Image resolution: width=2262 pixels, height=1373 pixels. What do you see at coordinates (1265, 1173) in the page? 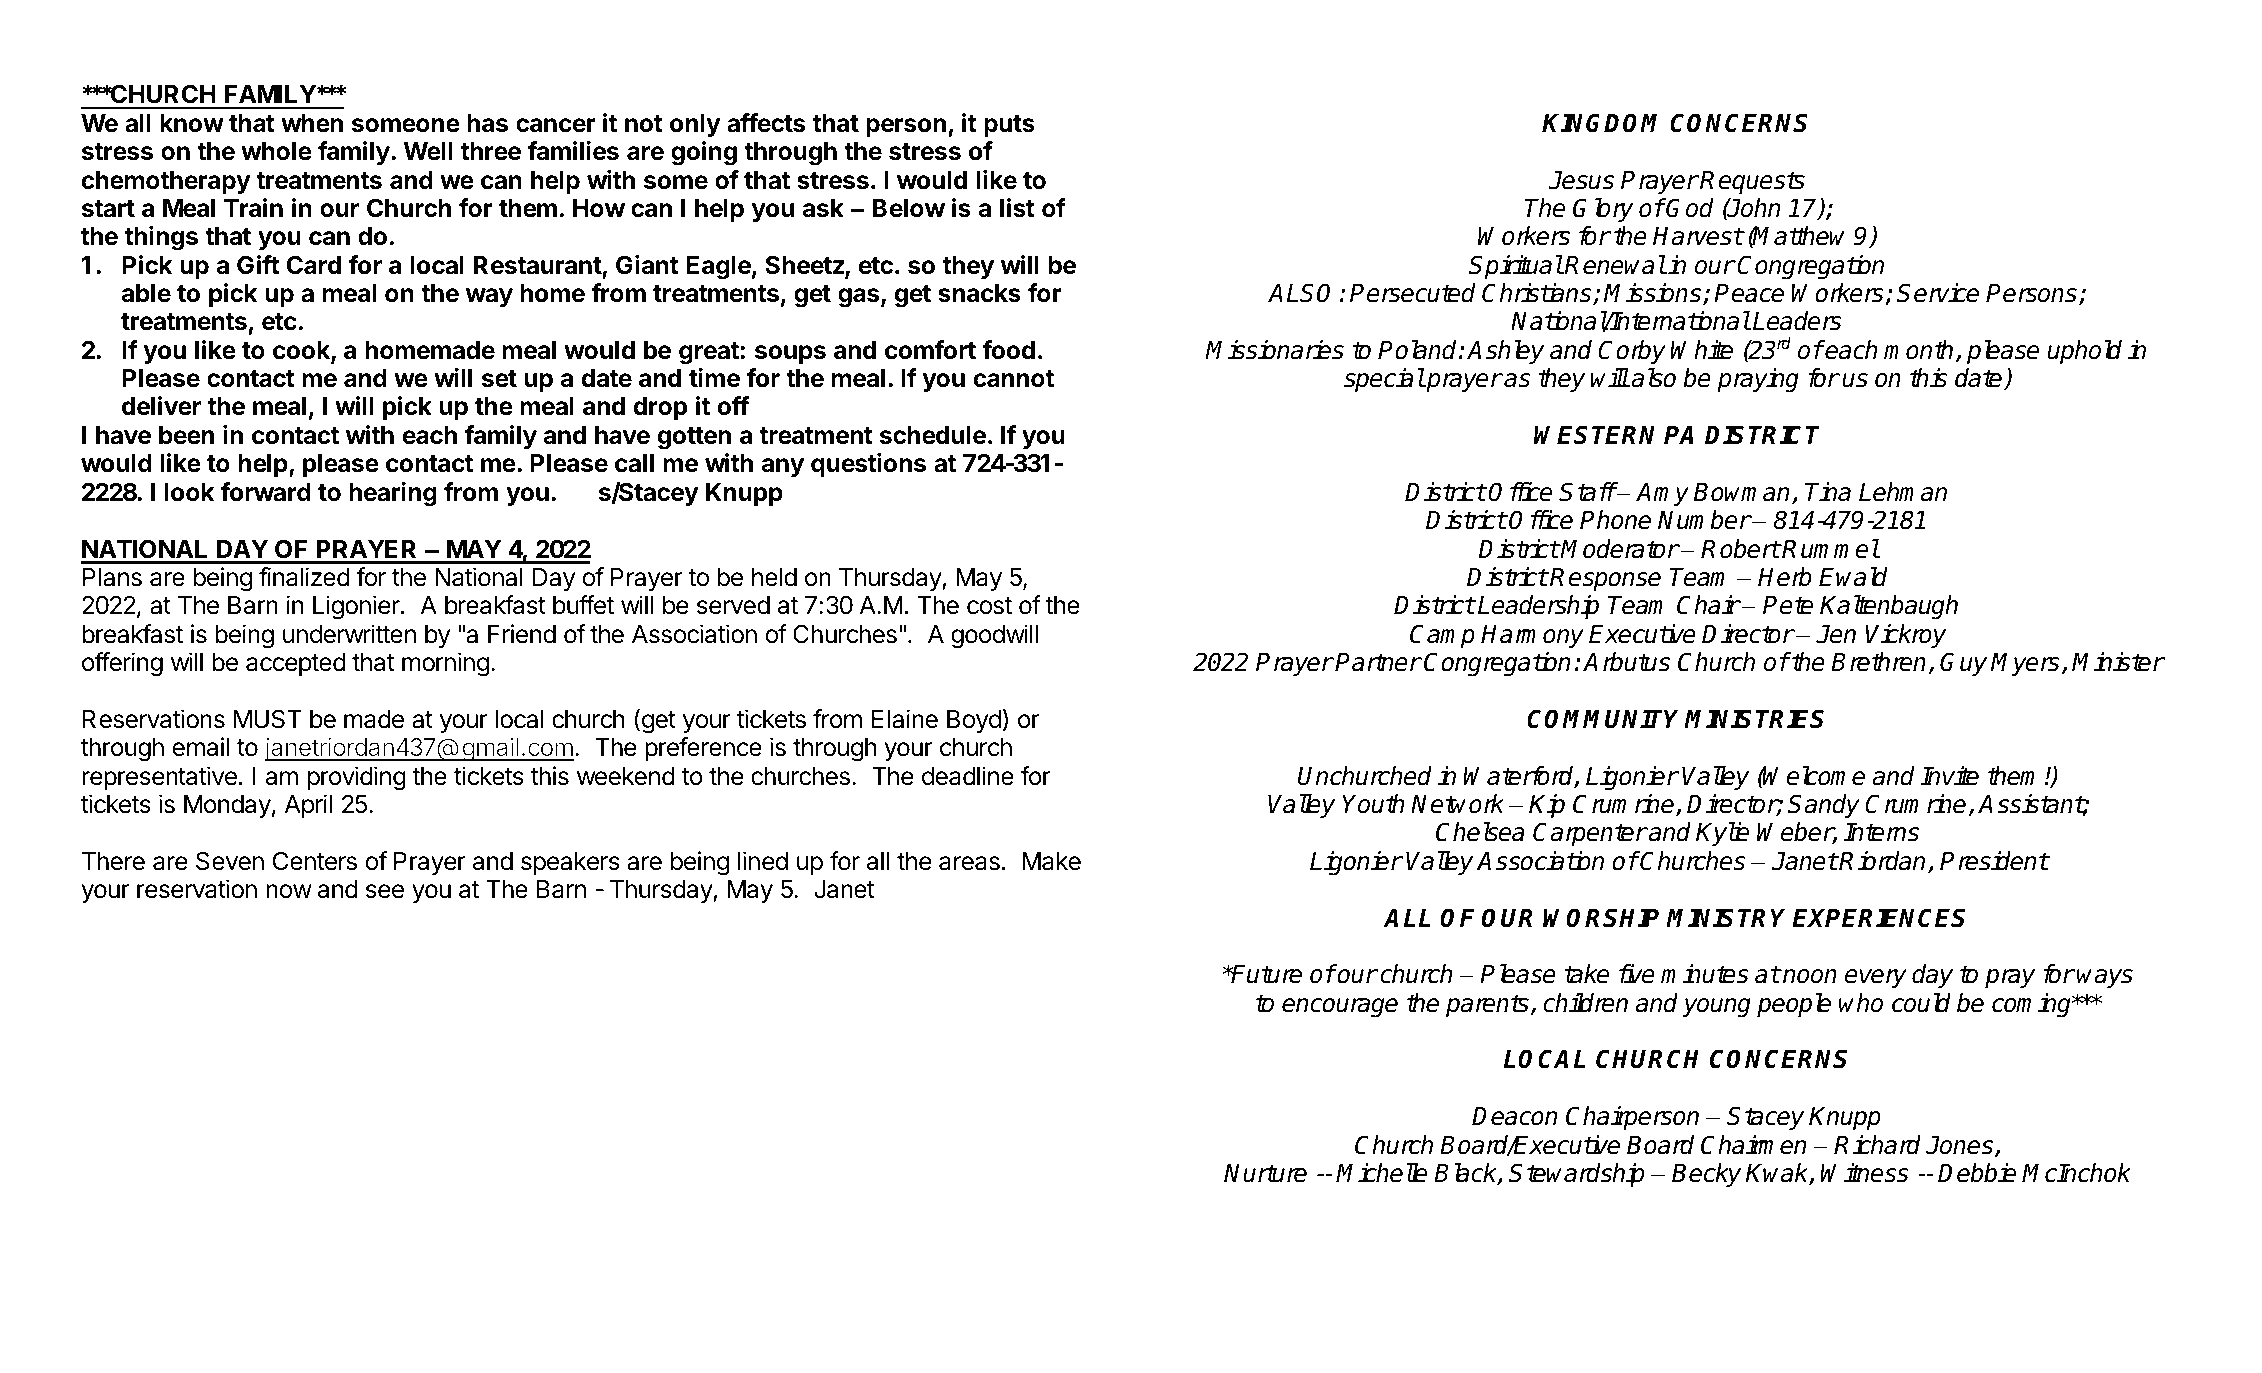
I see `Nurture` at bounding box center [1265, 1173].
